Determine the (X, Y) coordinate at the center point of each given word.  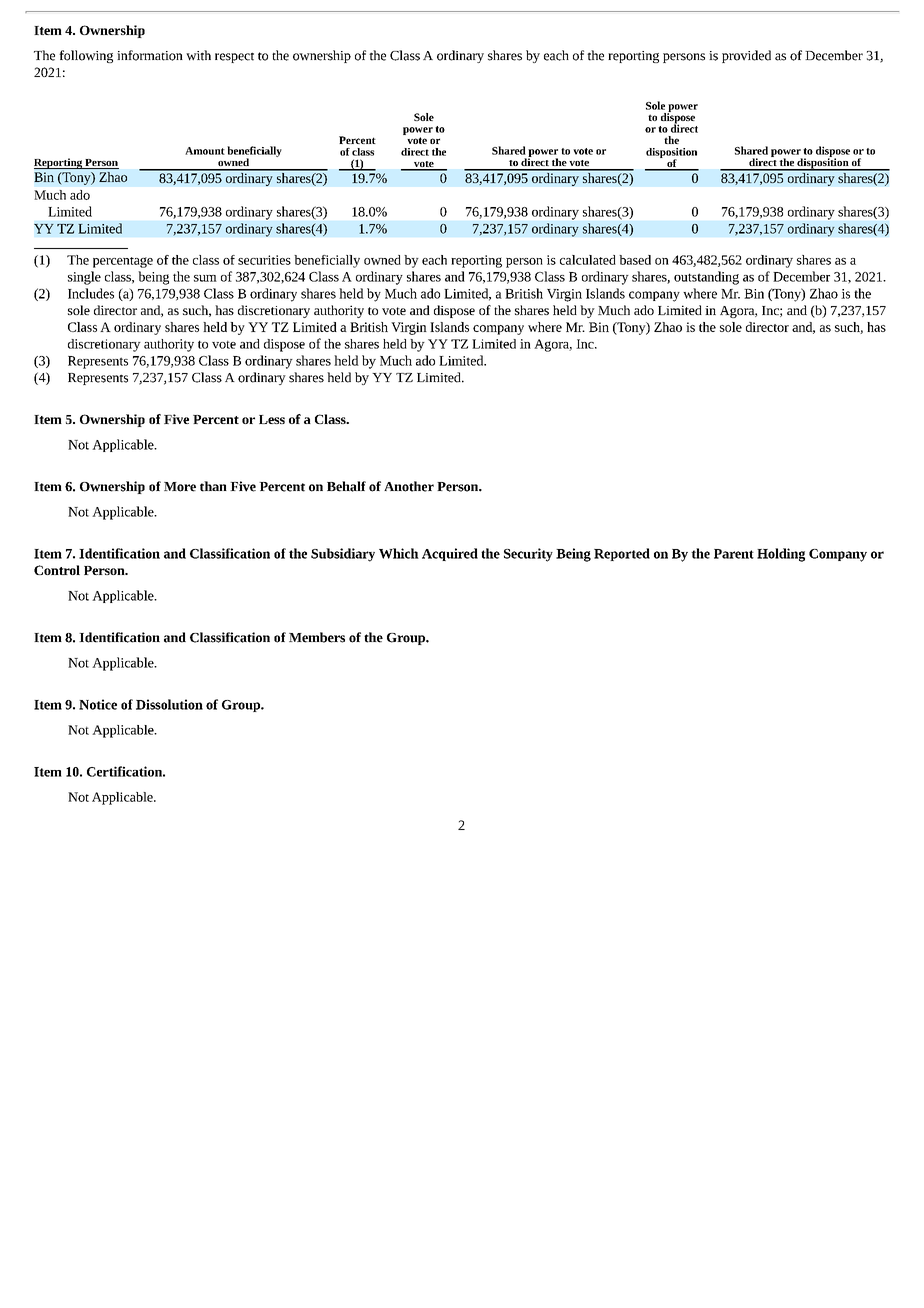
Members (317, 637)
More (180, 487)
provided (746, 56)
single (84, 278)
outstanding (706, 278)
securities (264, 260)
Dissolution (169, 704)
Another (409, 486)
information (150, 55)
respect (234, 58)
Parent (734, 554)
